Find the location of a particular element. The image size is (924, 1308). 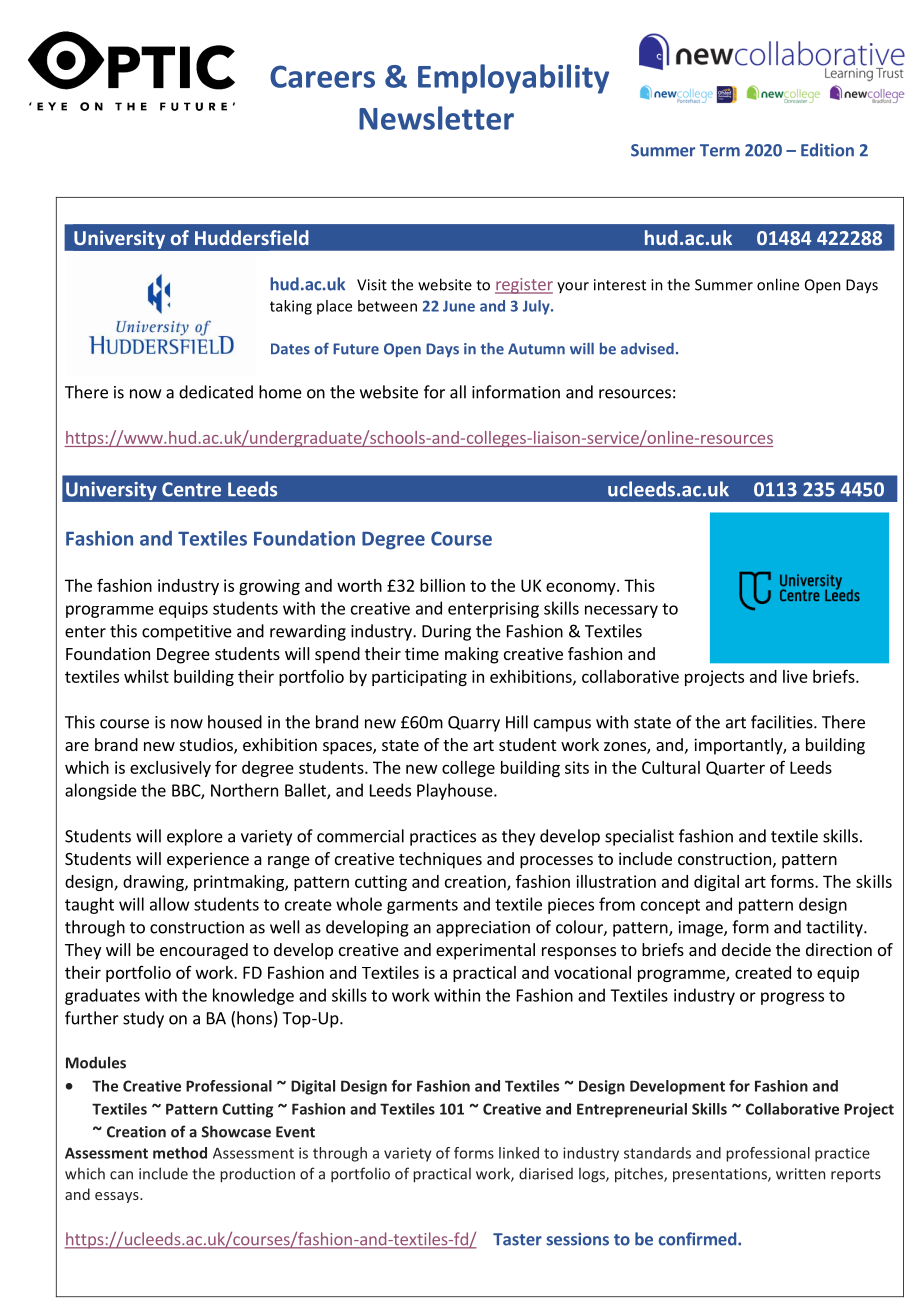

written is located at coordinates (800, 1174).
